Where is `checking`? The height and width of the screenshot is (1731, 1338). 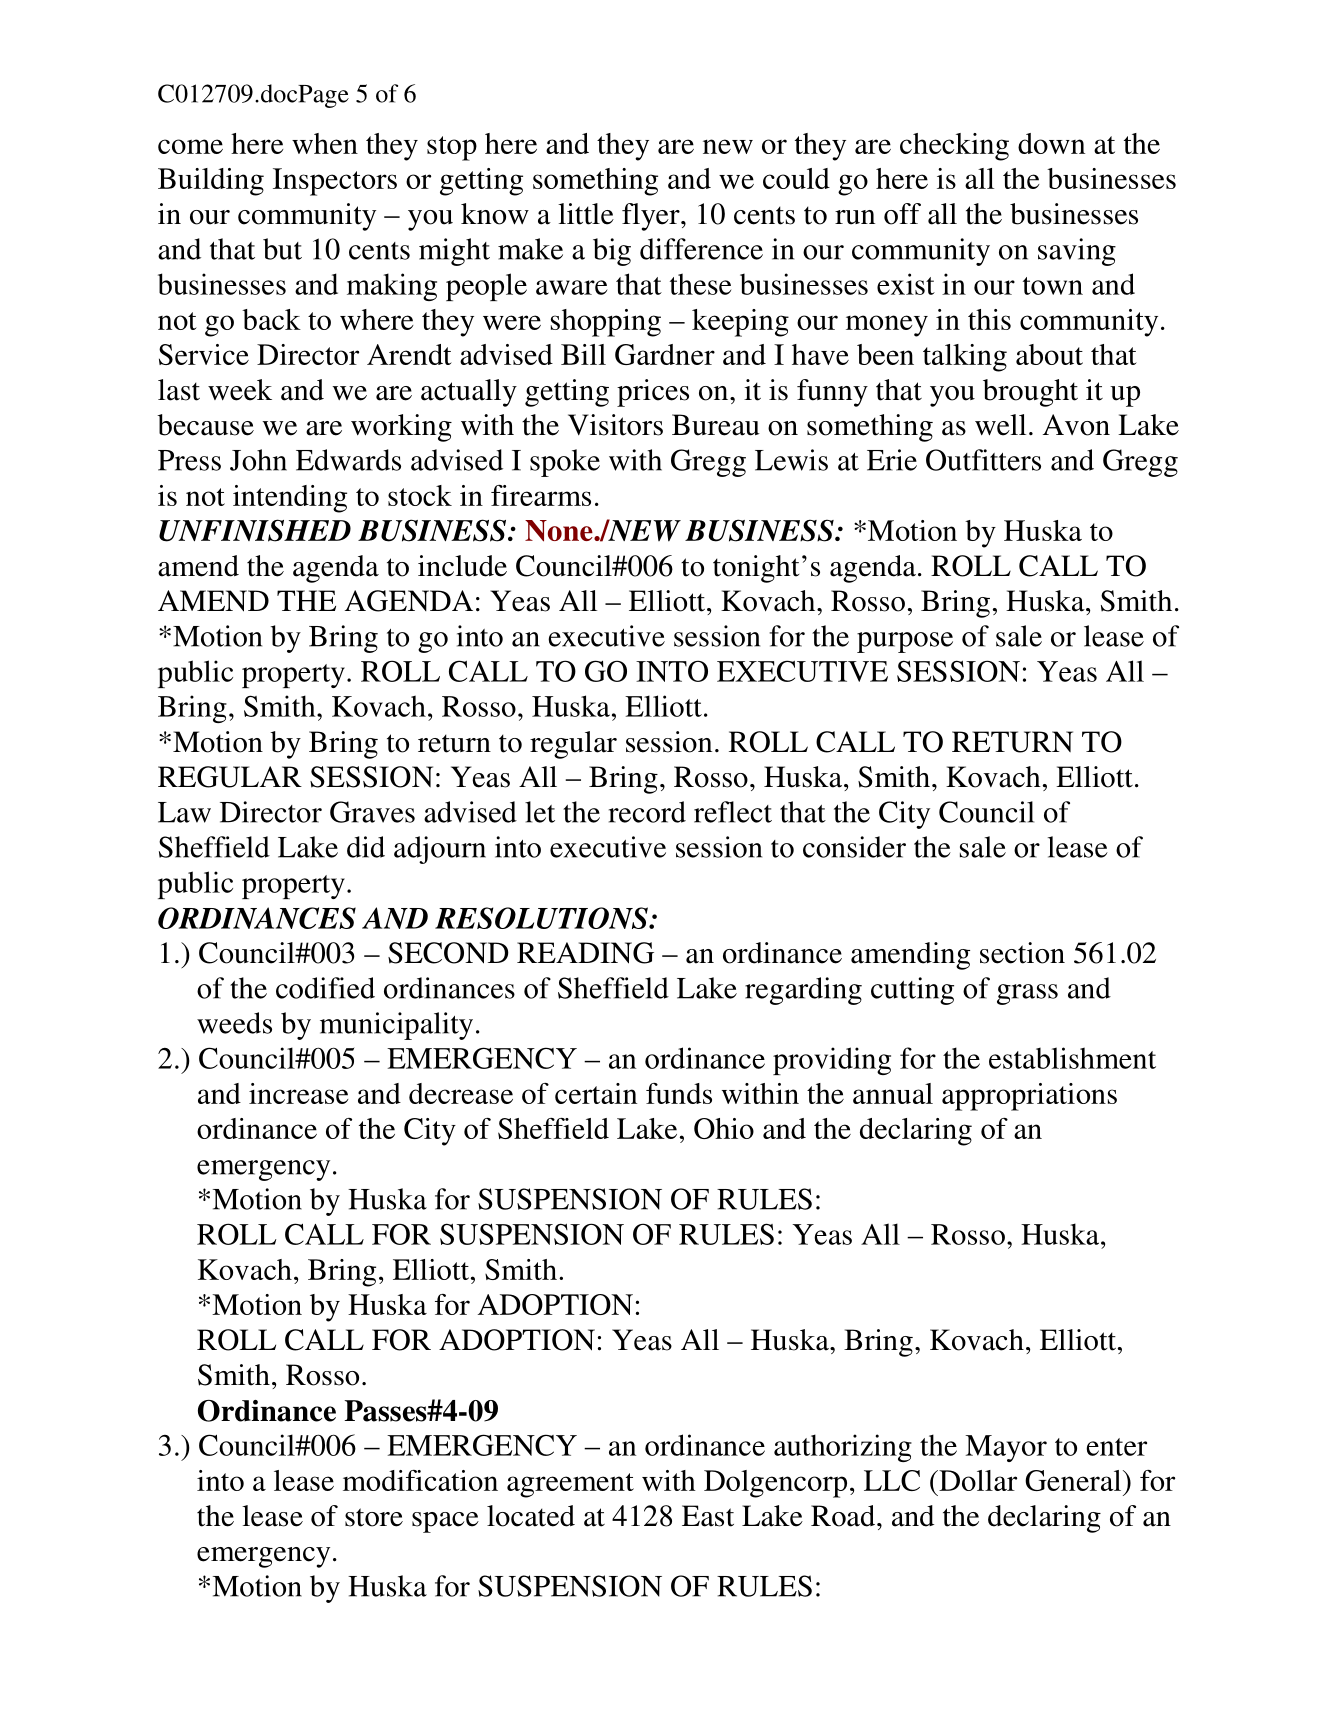
checking is located at coordinates (954, 147).
